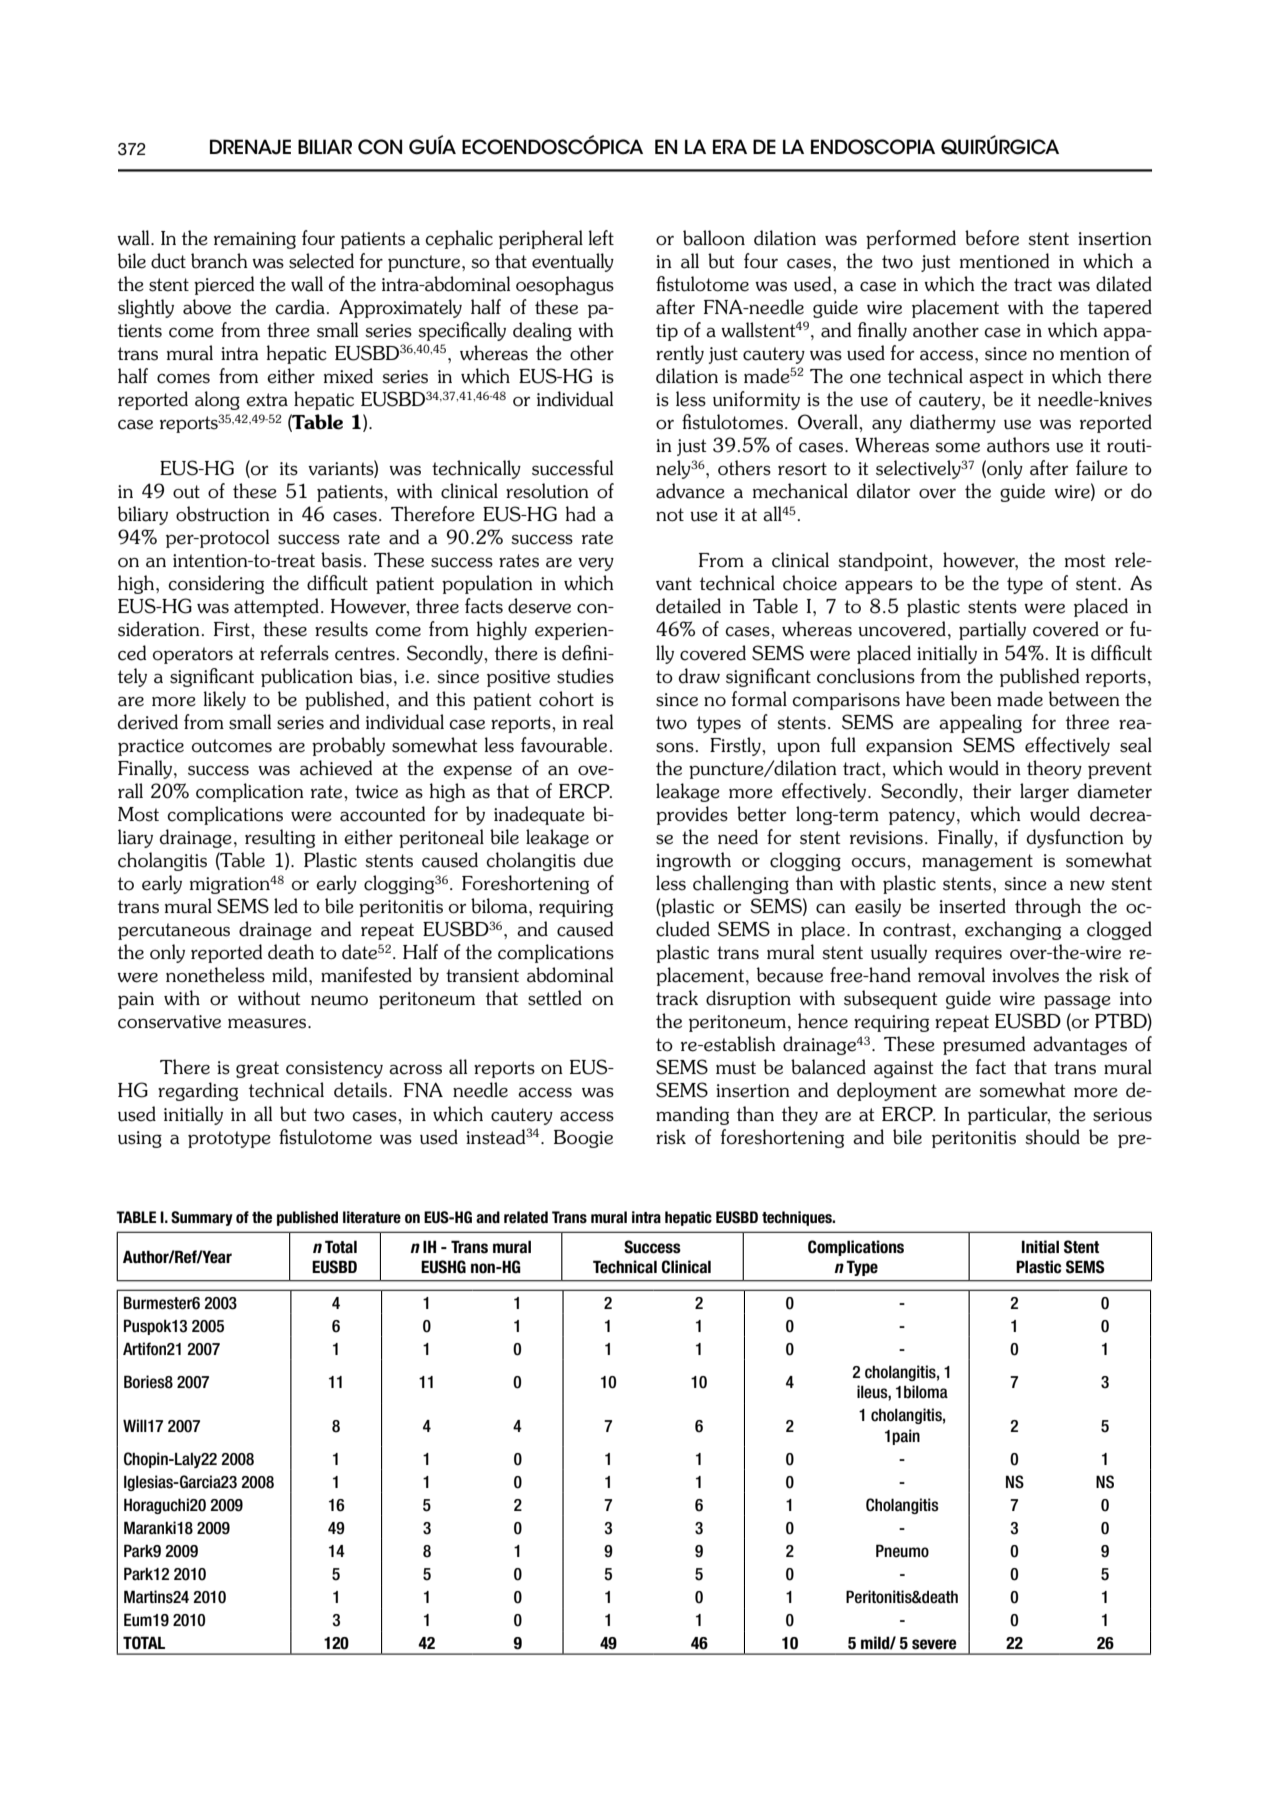 This image has height=1797, width=1270. I want to click on eventually, so click(573, 262).
